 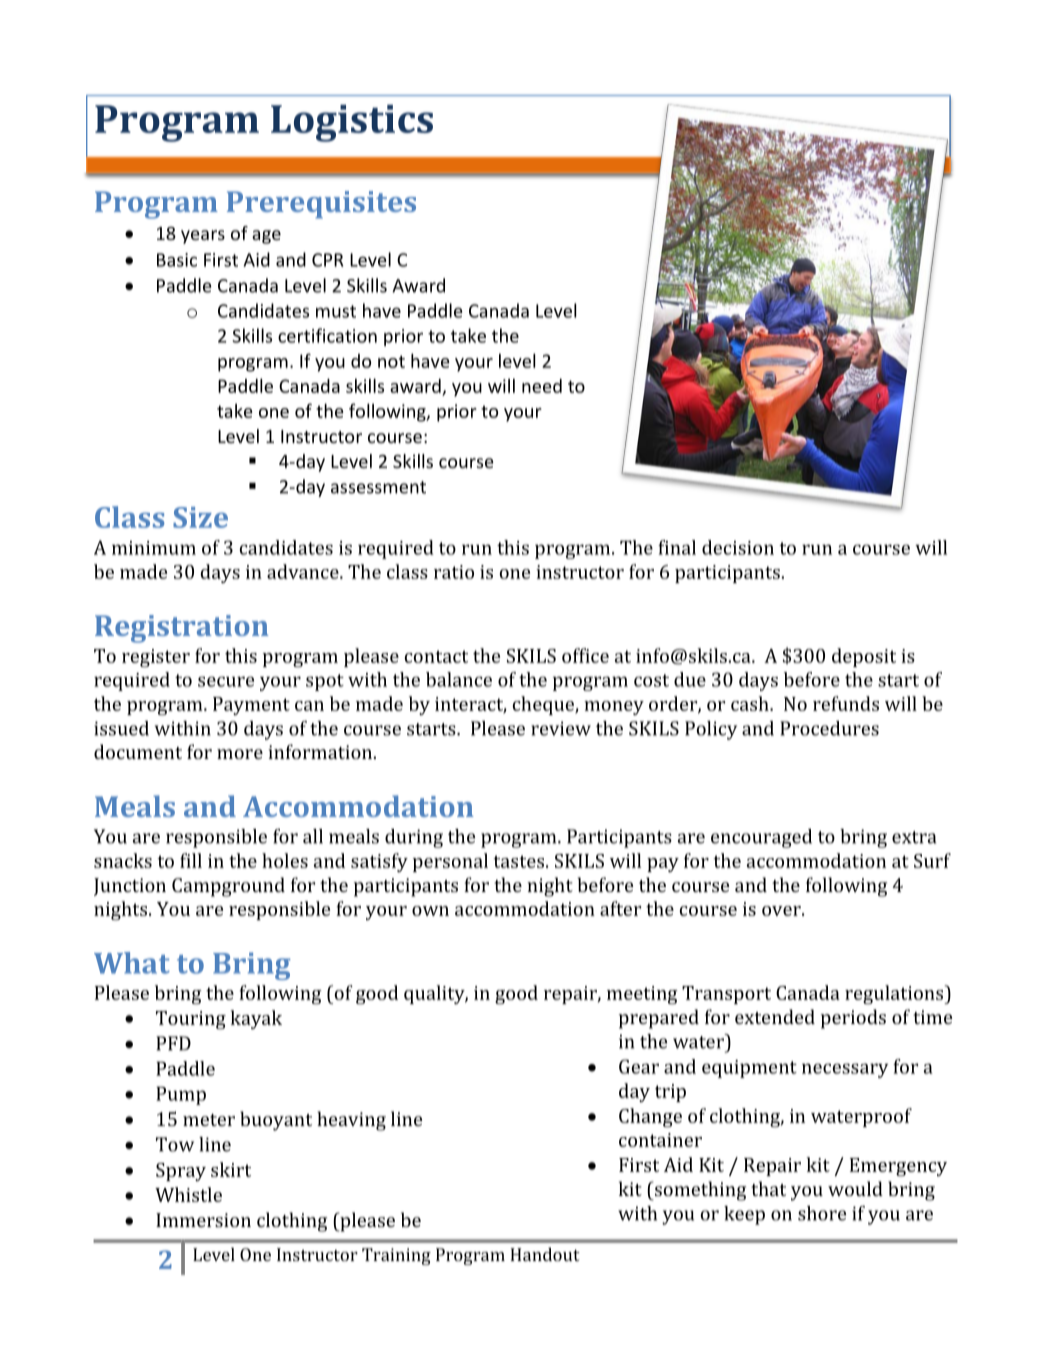 I want to click on Immersion, so click(x=203, y=1220).
